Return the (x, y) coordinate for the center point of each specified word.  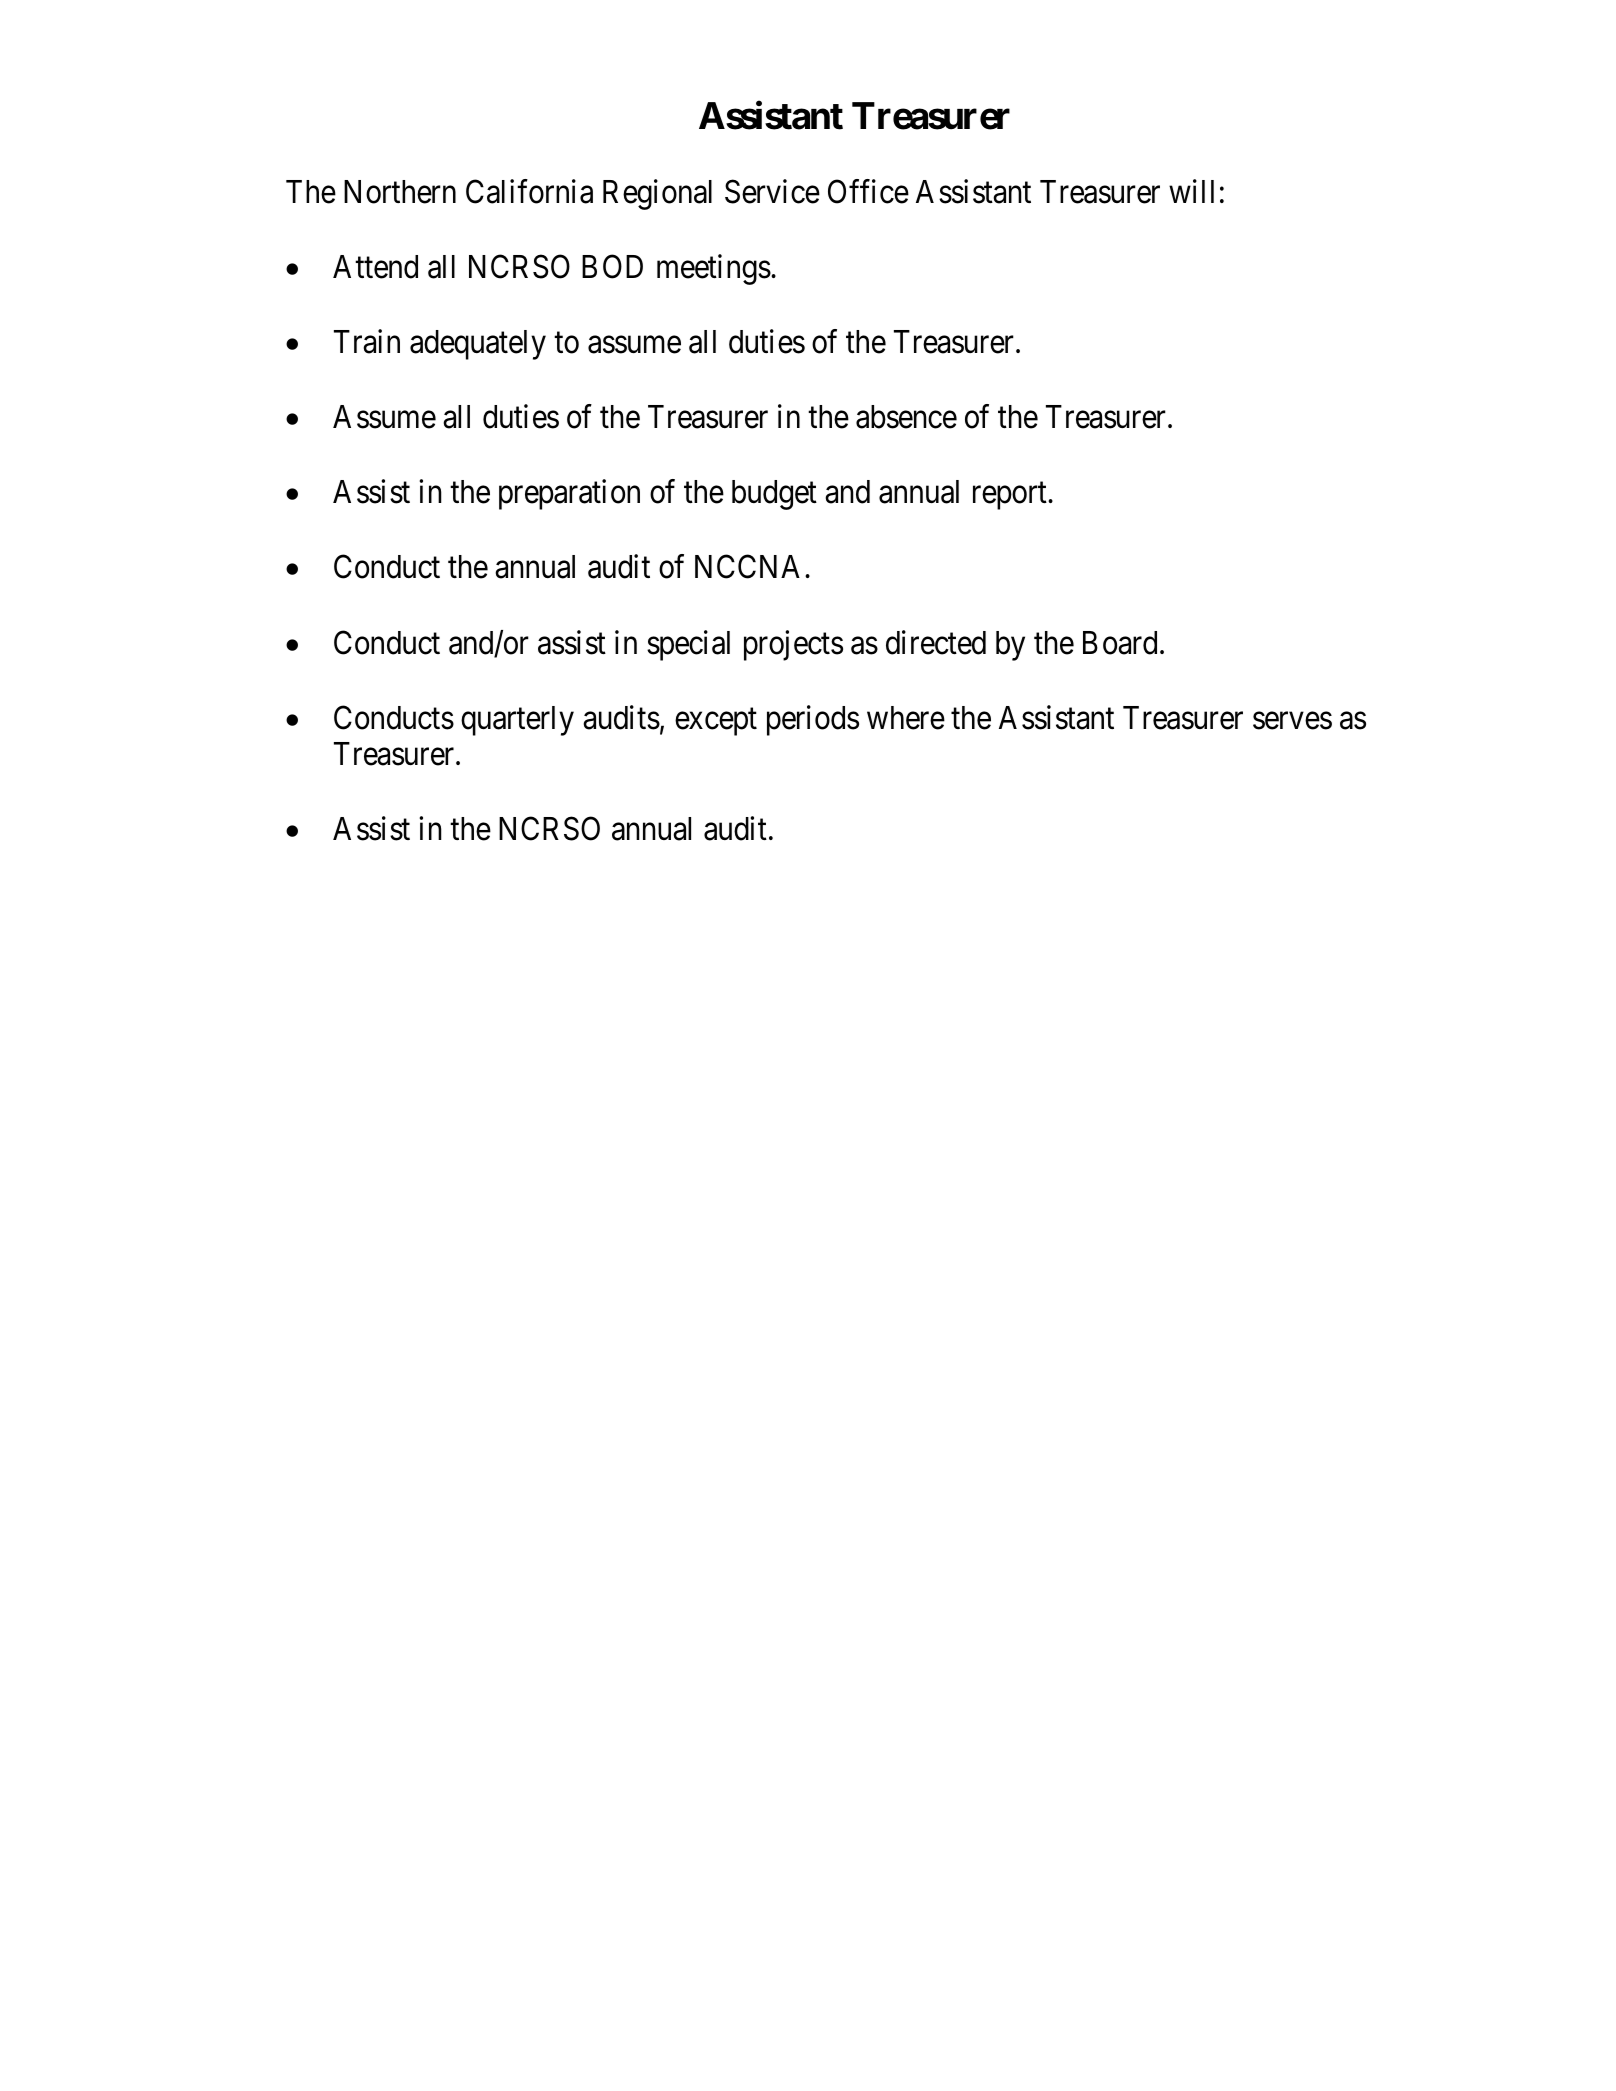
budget (774, 495)
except (716, 722)
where (906, 718)
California (529, 191)
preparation (569, 495)
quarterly (517, 721)
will (1191, 191)
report (1011, 496)
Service (772, 191)
